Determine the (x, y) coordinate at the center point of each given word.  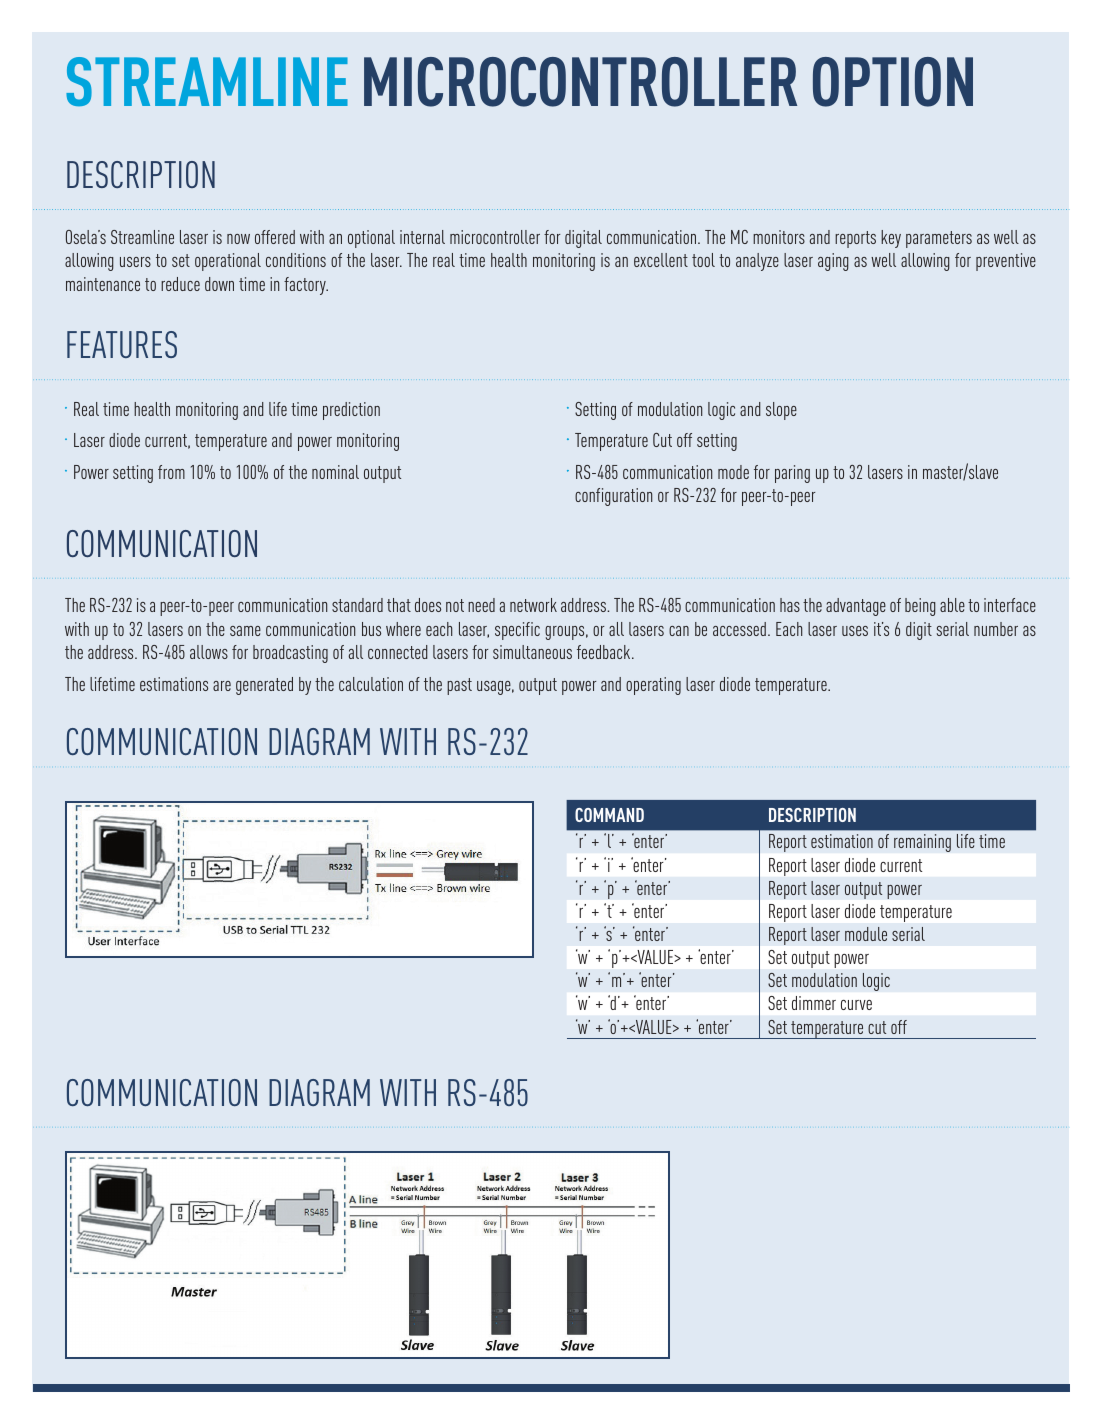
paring (792, 474)
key (891, 239)
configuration (613, 497)
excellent (661, 260)
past (459, 686)
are (222, 686)
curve (856, 1005)
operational (228, 262)
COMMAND (609, 815)
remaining (922, 843)
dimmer (814, 1003)
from (171, 472)
